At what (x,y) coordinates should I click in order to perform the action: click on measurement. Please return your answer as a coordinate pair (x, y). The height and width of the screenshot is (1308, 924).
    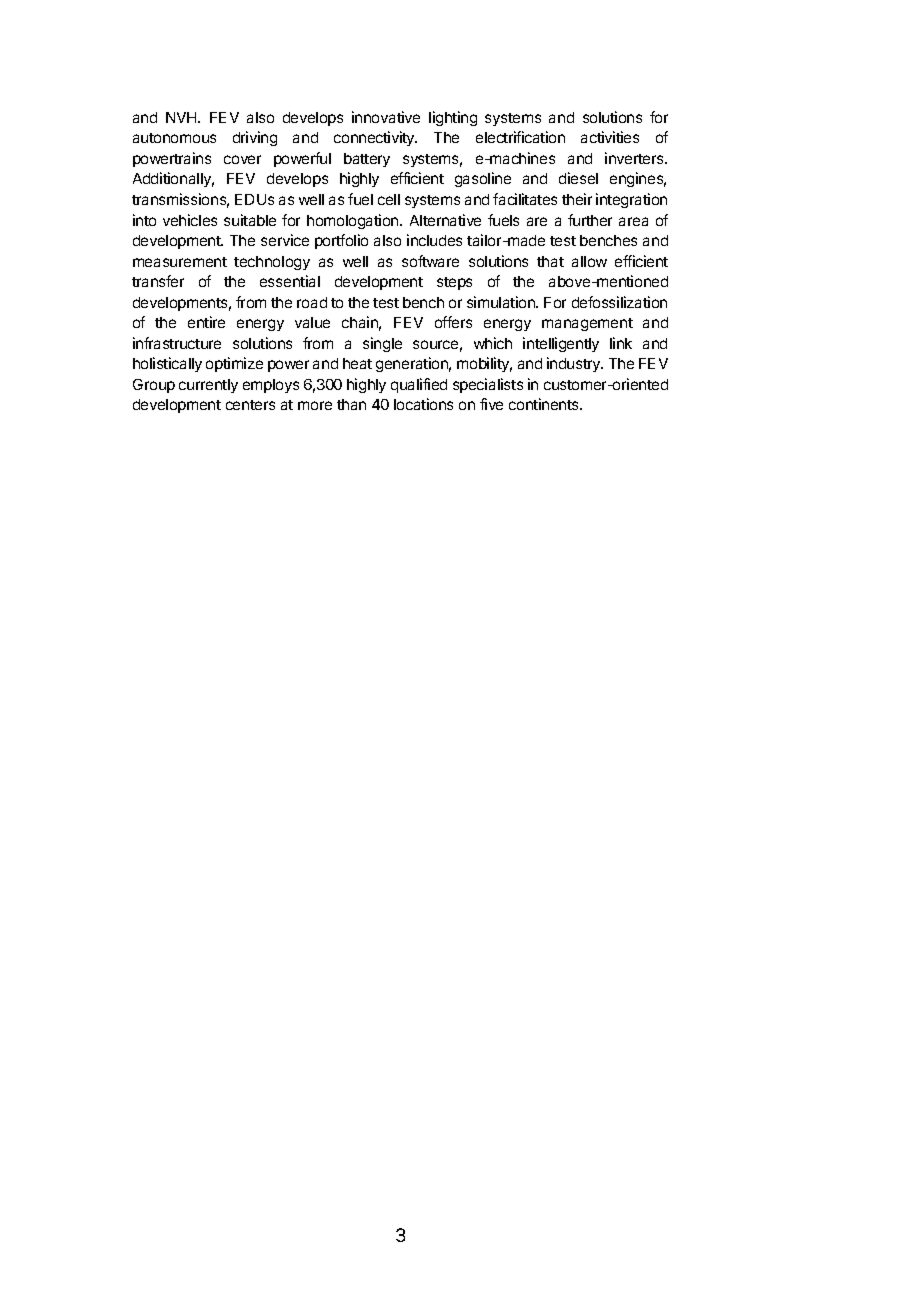
    Looking at the image, I should click on (180, 262).
